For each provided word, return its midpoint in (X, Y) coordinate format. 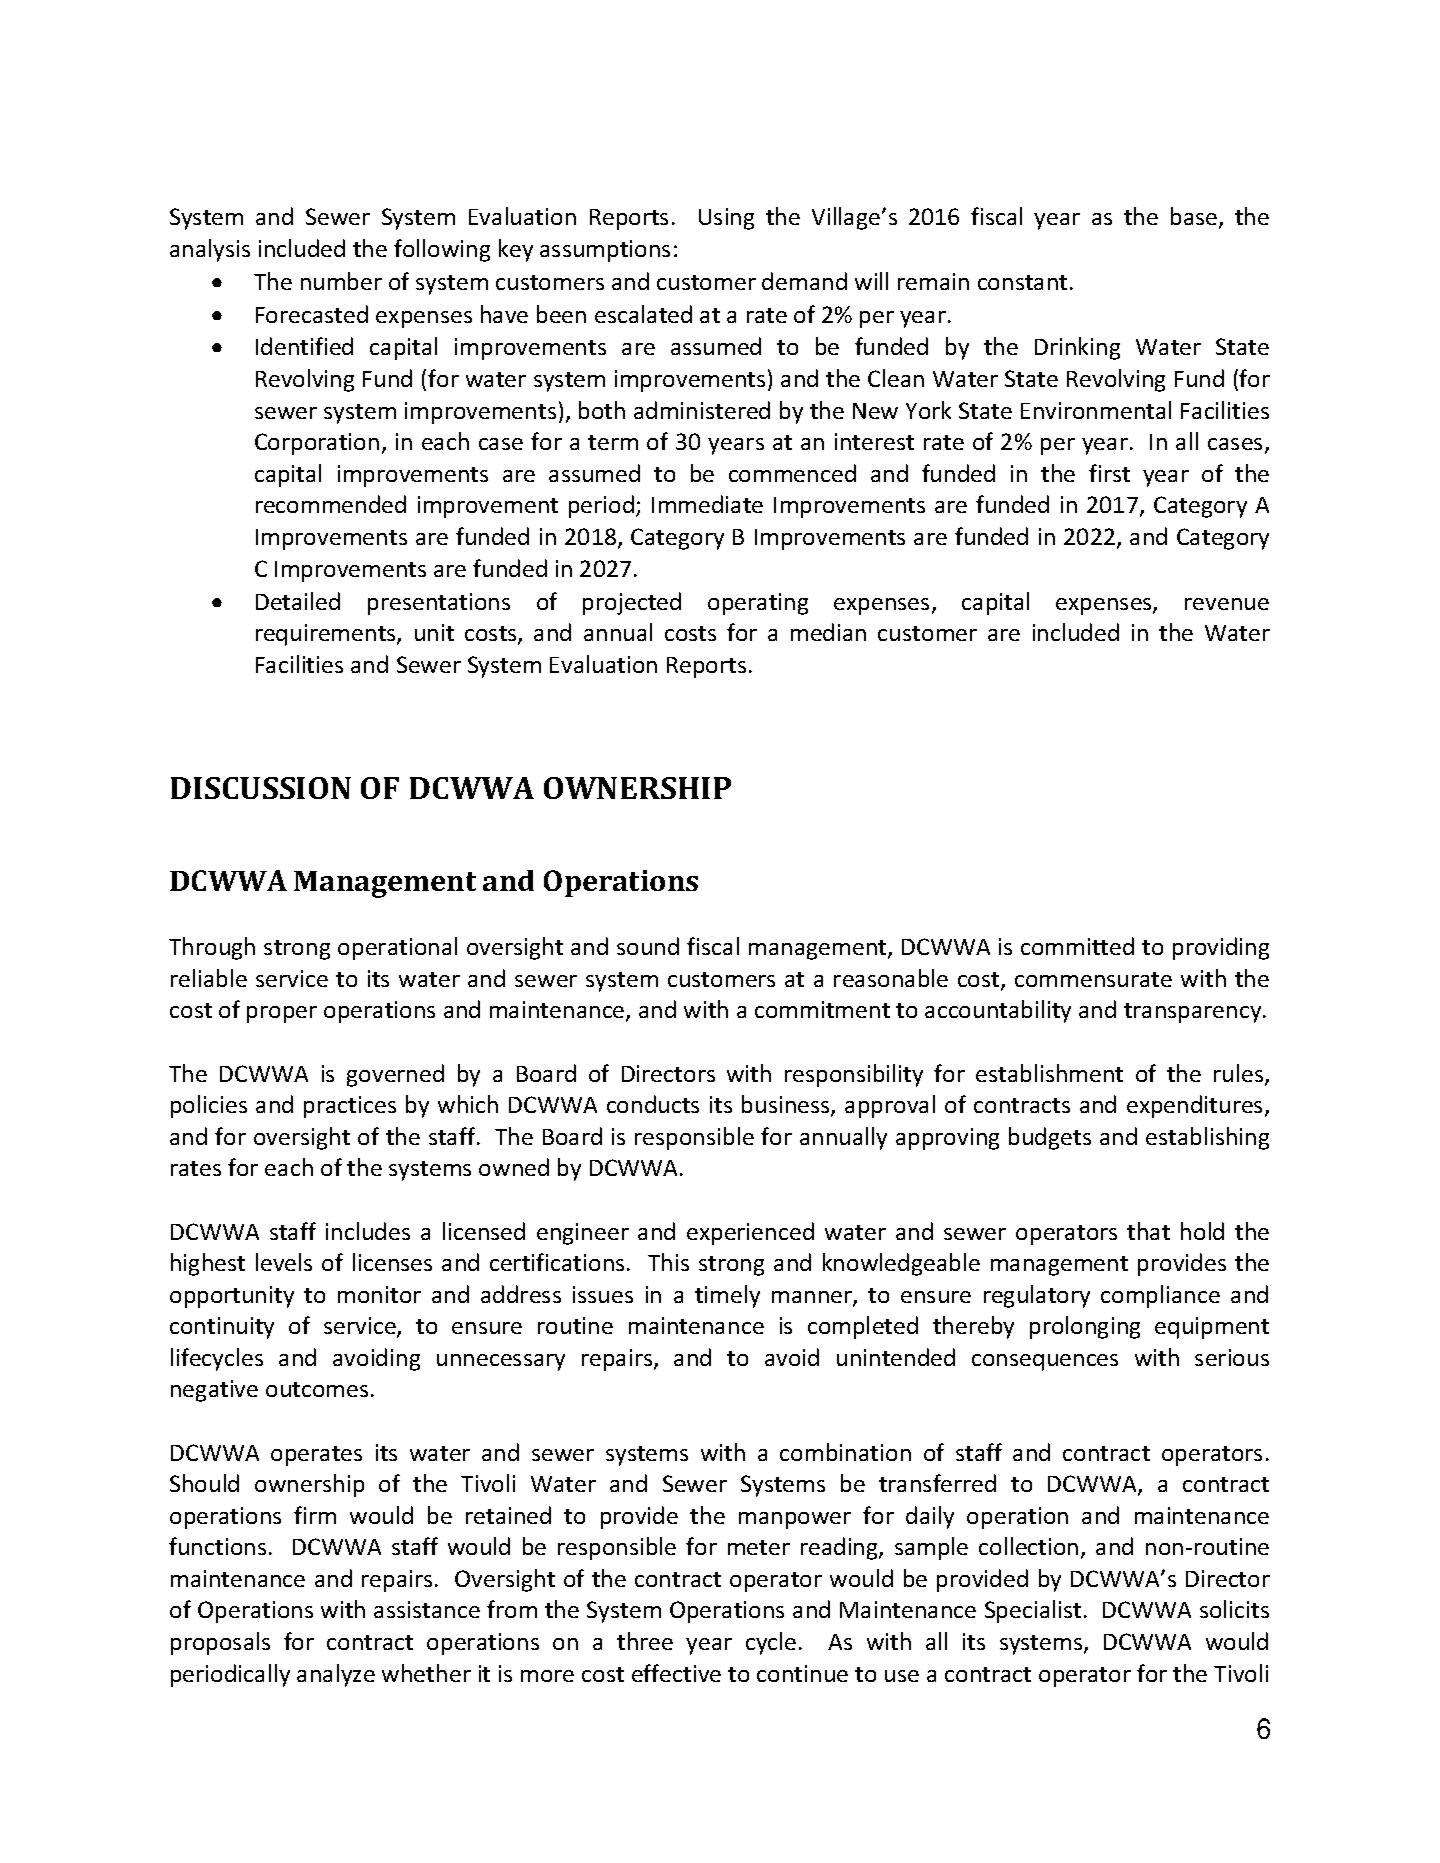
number (341, 281)
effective (676, 1673)
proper (282, 1014)
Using (726, 219)
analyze (336, 1675)
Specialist (1033, 1611)
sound (648, 946)
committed (1077, 946)
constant (1022, 282)
